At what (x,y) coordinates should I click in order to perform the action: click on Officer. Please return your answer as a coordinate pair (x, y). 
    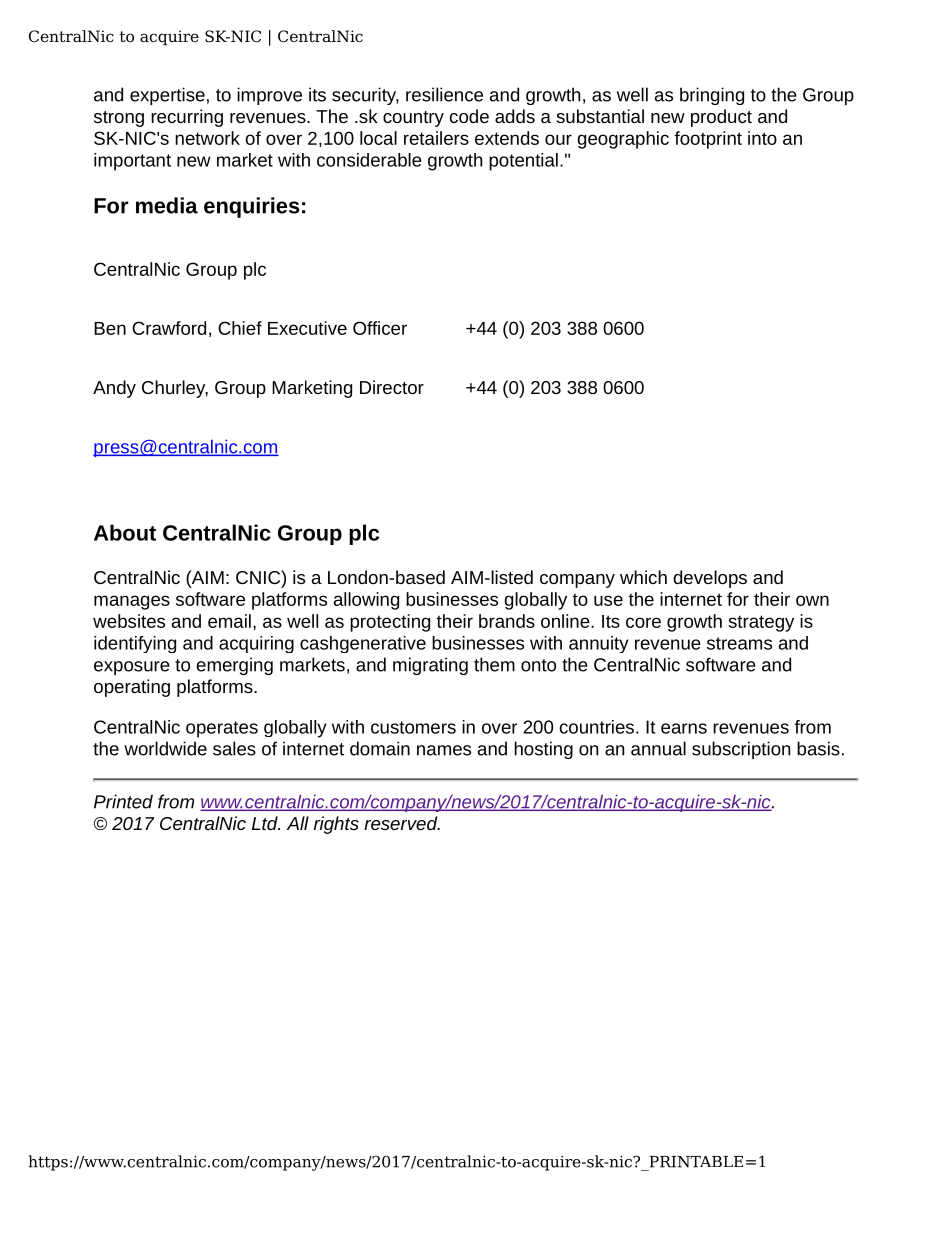
    Looking at the image, I should click on (380, 328).
